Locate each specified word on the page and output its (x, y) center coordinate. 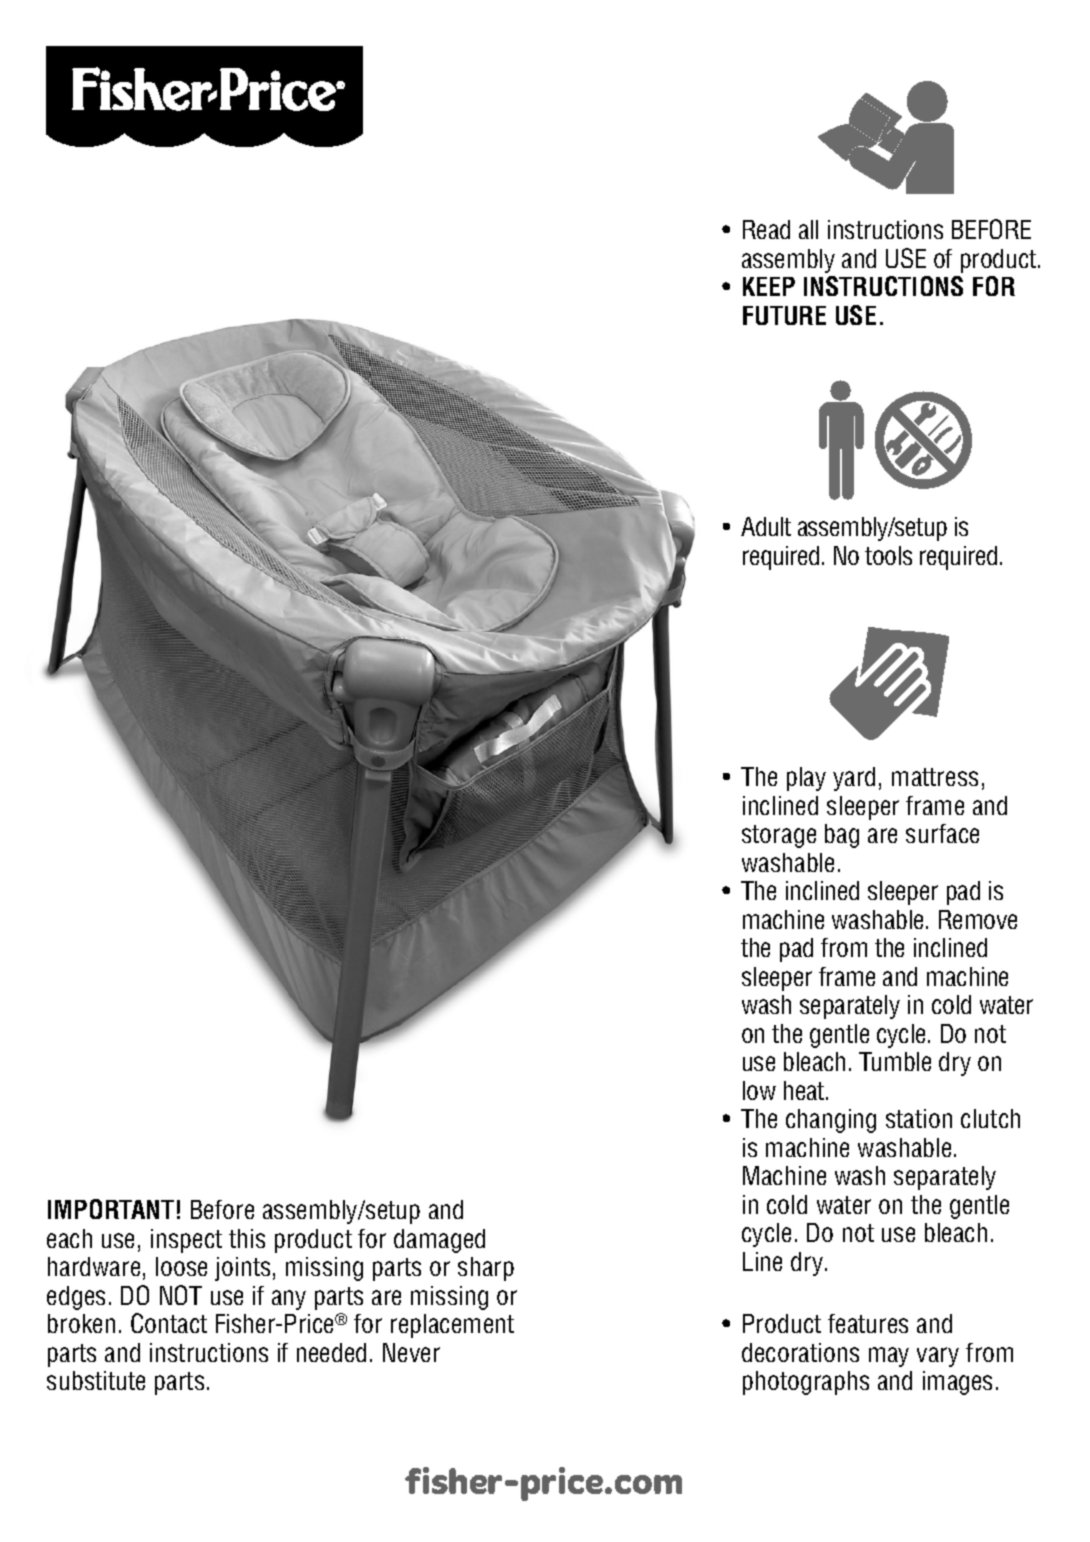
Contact (169, 1323)
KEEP (769, 286)
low (759, 1090)
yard (854, 779)
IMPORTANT (111, 1209)
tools (888, 555)
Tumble (895, 1061)
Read (766, 229)
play (806, 779)
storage (779, 836)
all (808, 229)
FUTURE (784, 315)
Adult (766, 526)
